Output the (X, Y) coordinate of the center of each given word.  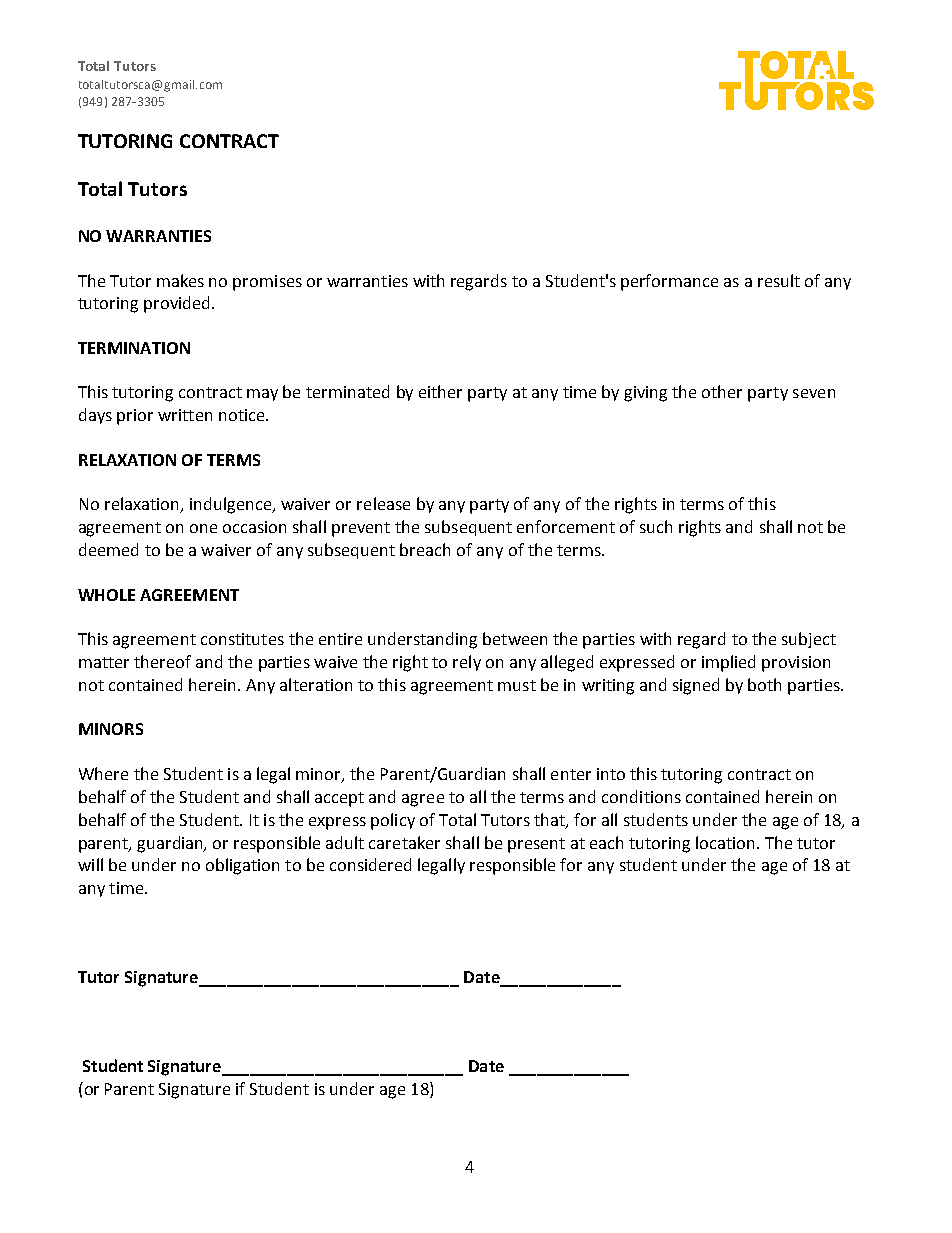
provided (178, 304)
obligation (242, 866)
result (779, 280)
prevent (361, 529)
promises (267, 283)
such (656, 526)
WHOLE (106, 595)
